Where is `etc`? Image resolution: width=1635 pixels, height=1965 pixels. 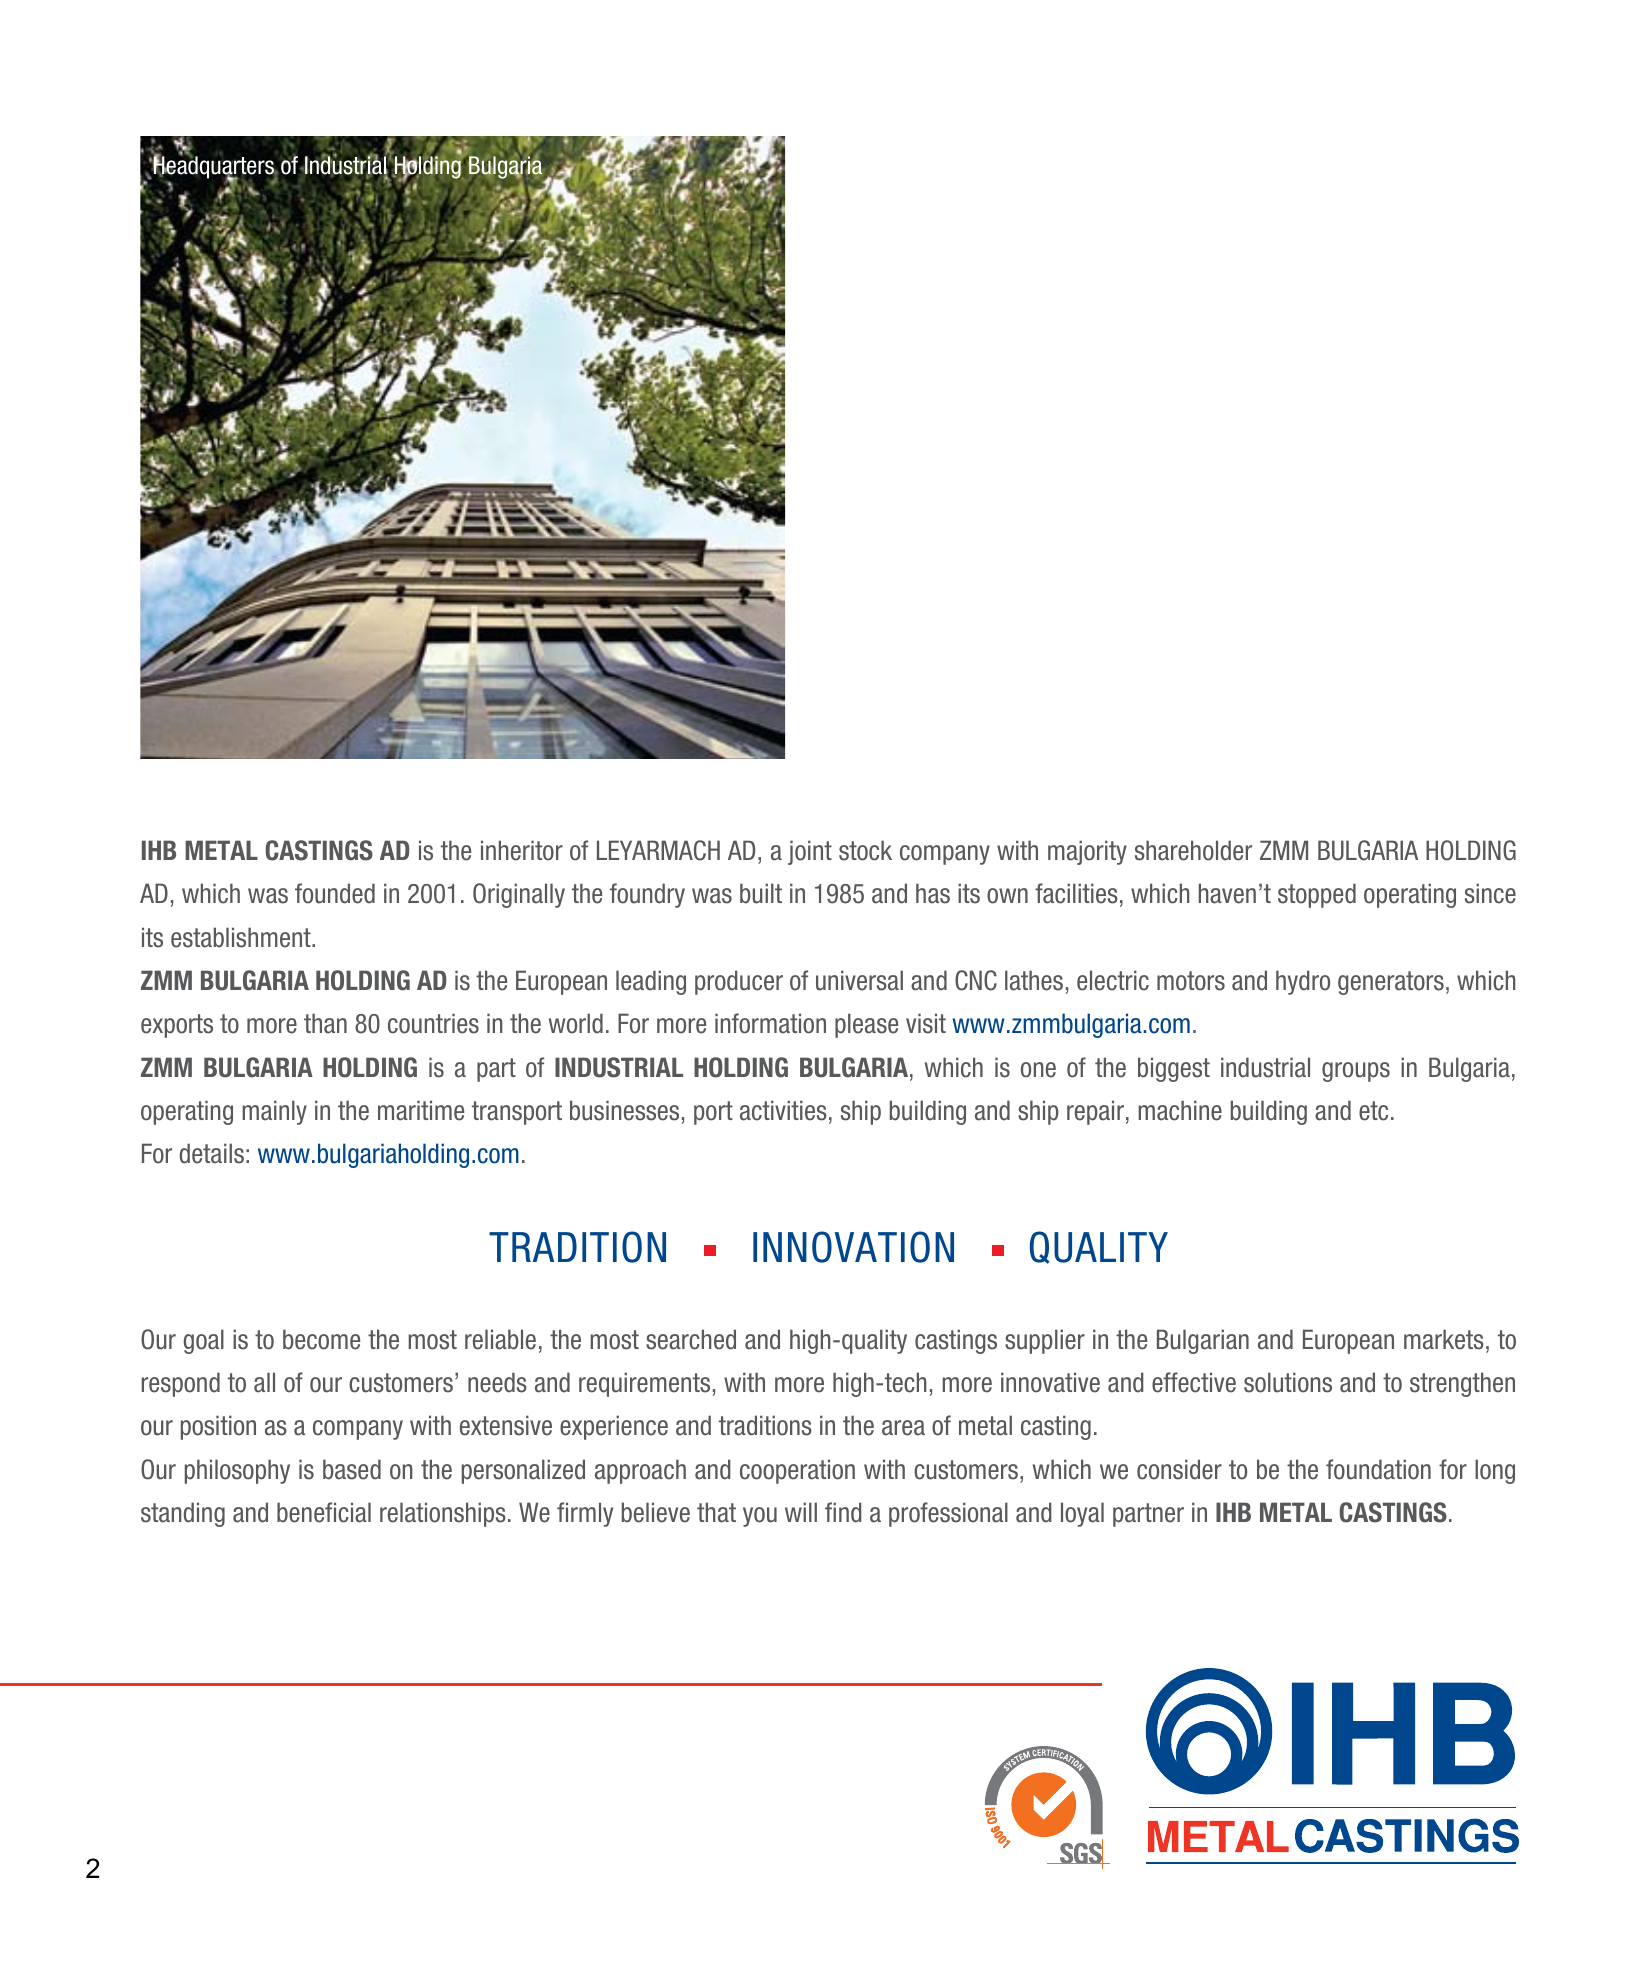 etc is located at coordinates (1373, 1111).
